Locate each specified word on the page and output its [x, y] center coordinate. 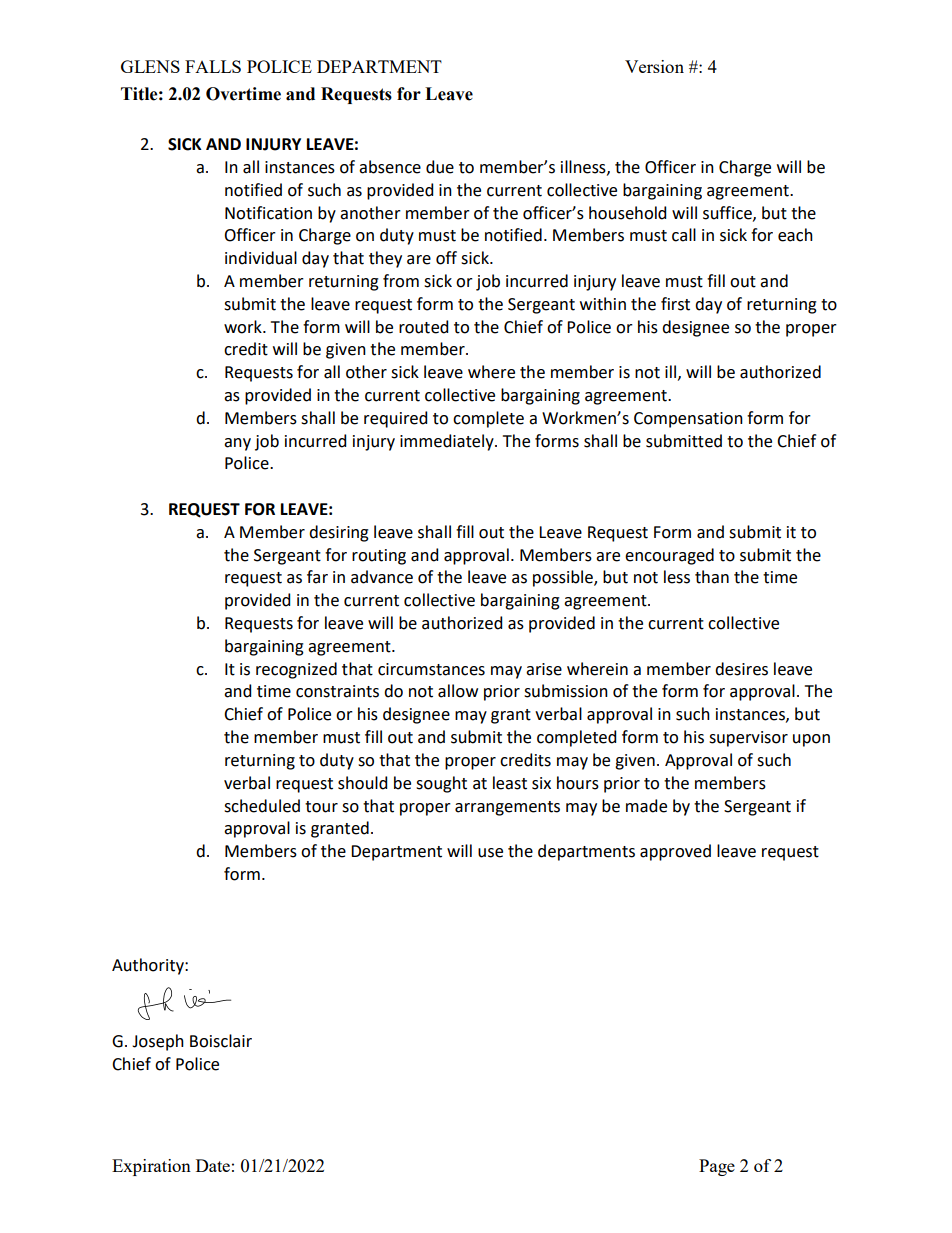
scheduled [262, 806]
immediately [448, 442]
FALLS [213, 66]
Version [654, 66]
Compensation [688, 420]
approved [675, 852]
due [440, 167]
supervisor [748, 739]
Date [213, 1165]
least [510, 783]
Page [717, 1167]
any [237, 444]
